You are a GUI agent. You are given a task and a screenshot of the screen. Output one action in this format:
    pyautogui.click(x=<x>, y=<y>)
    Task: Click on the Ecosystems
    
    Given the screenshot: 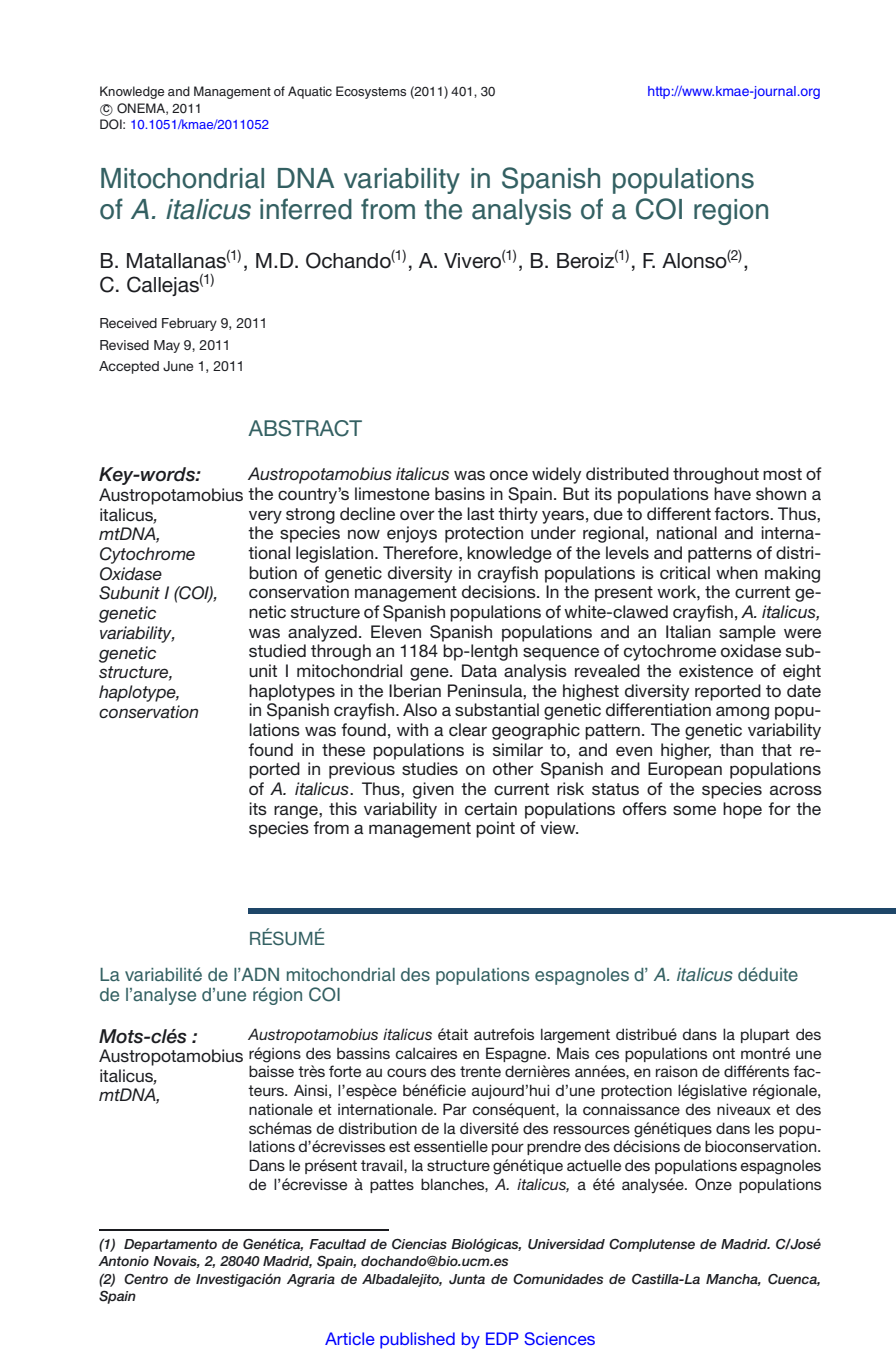 What is the action you would take?
    pyautogui.click(x=371, y=92)
